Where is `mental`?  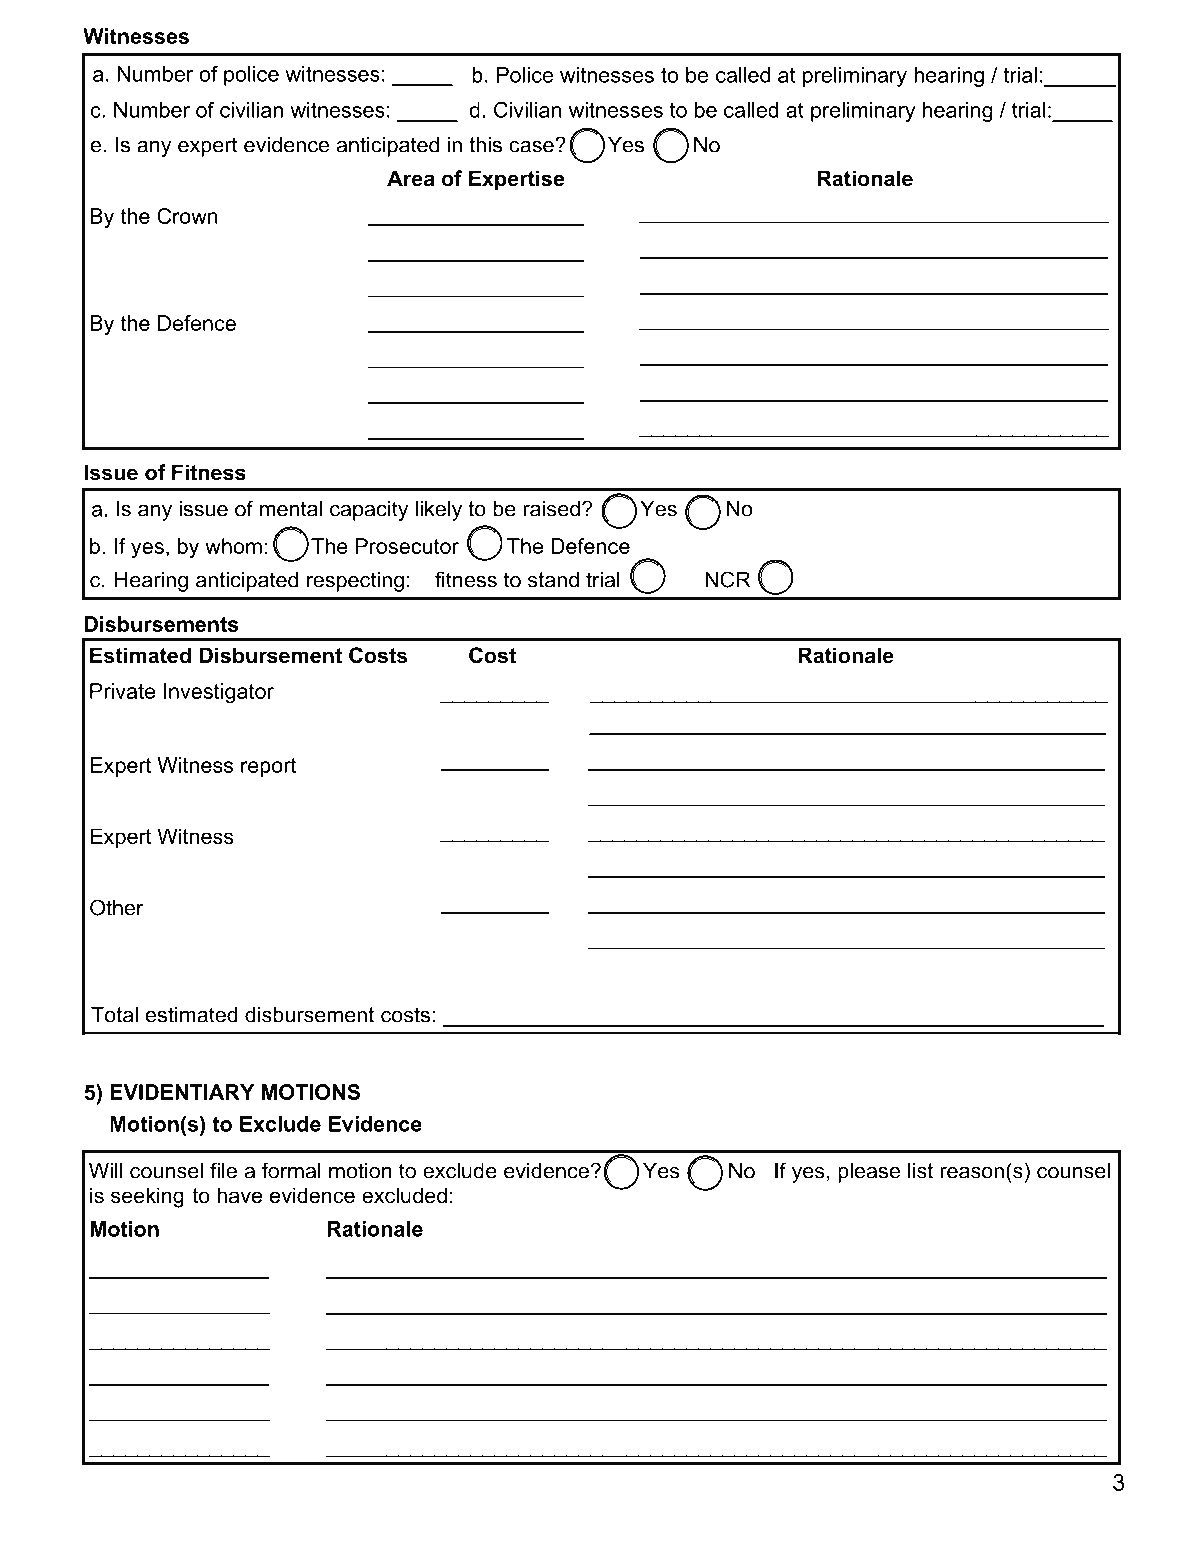
mental is located at coordinates (291, 508).
